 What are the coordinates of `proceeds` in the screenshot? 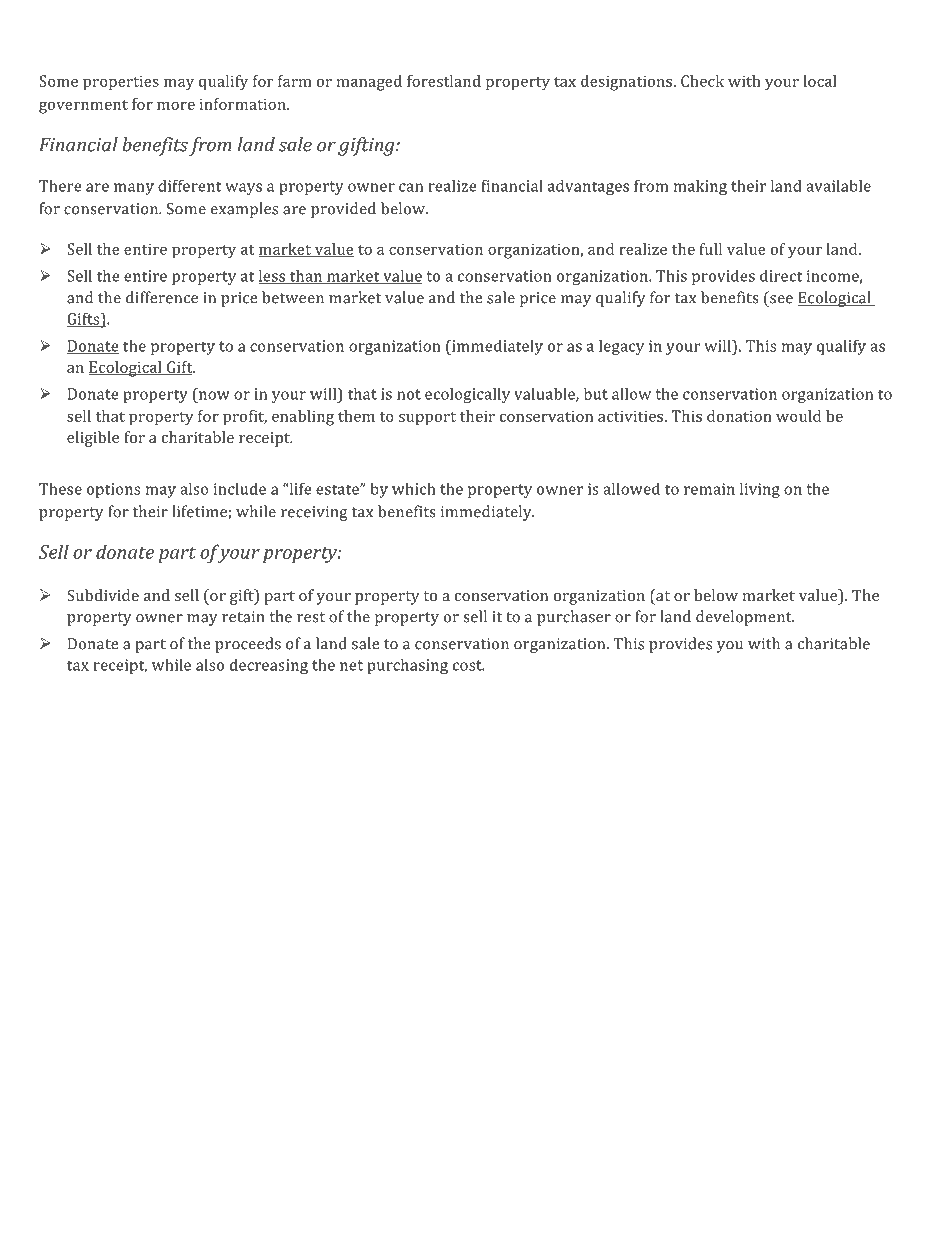 It's located at (248, 645).
